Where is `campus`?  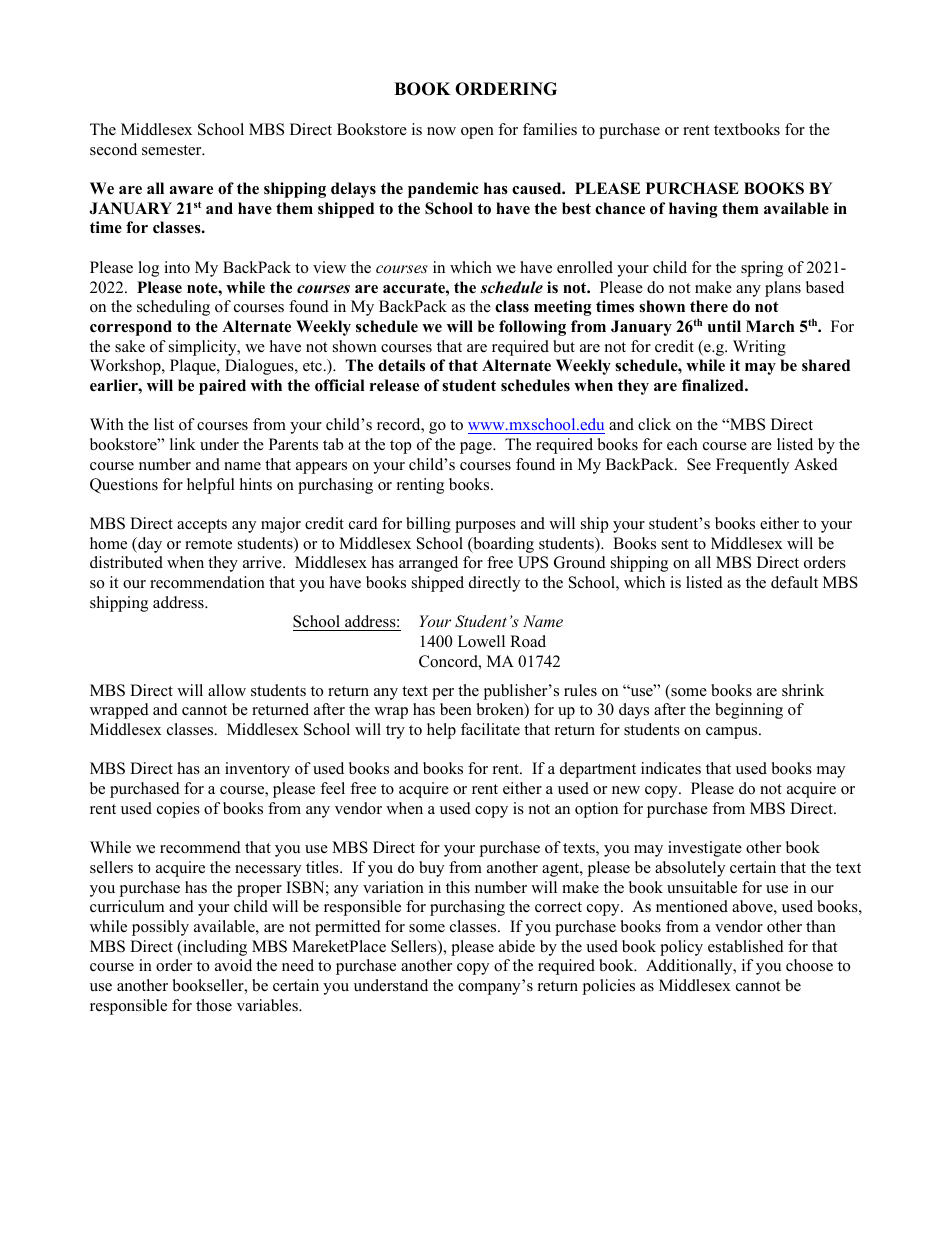 campus is located at coordinates (733, 733).
